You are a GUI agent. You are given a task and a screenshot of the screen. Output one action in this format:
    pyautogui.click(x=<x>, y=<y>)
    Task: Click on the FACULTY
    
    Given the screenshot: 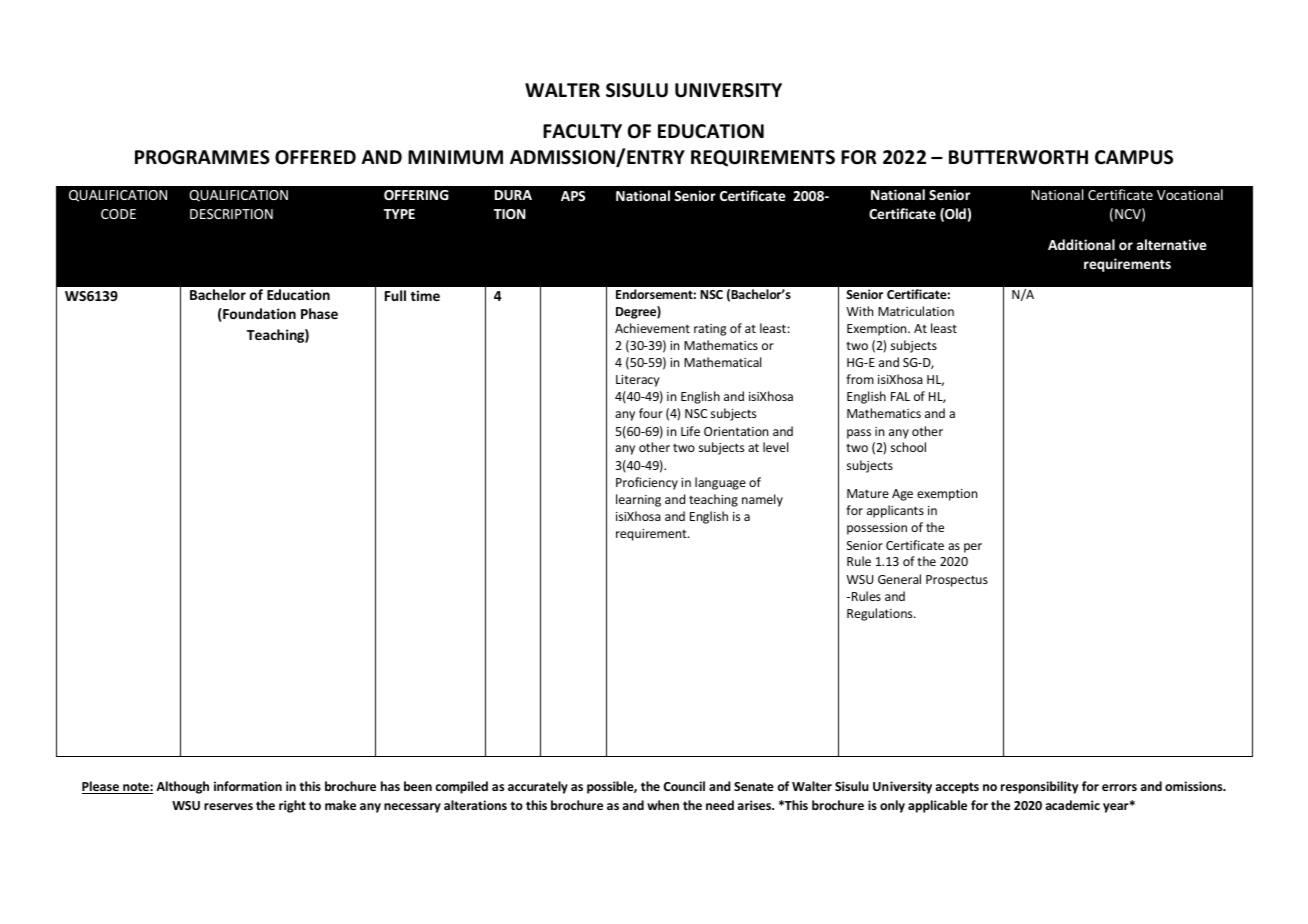 What is the action you would take?
    pyautogui.click(x=582, y=131)
